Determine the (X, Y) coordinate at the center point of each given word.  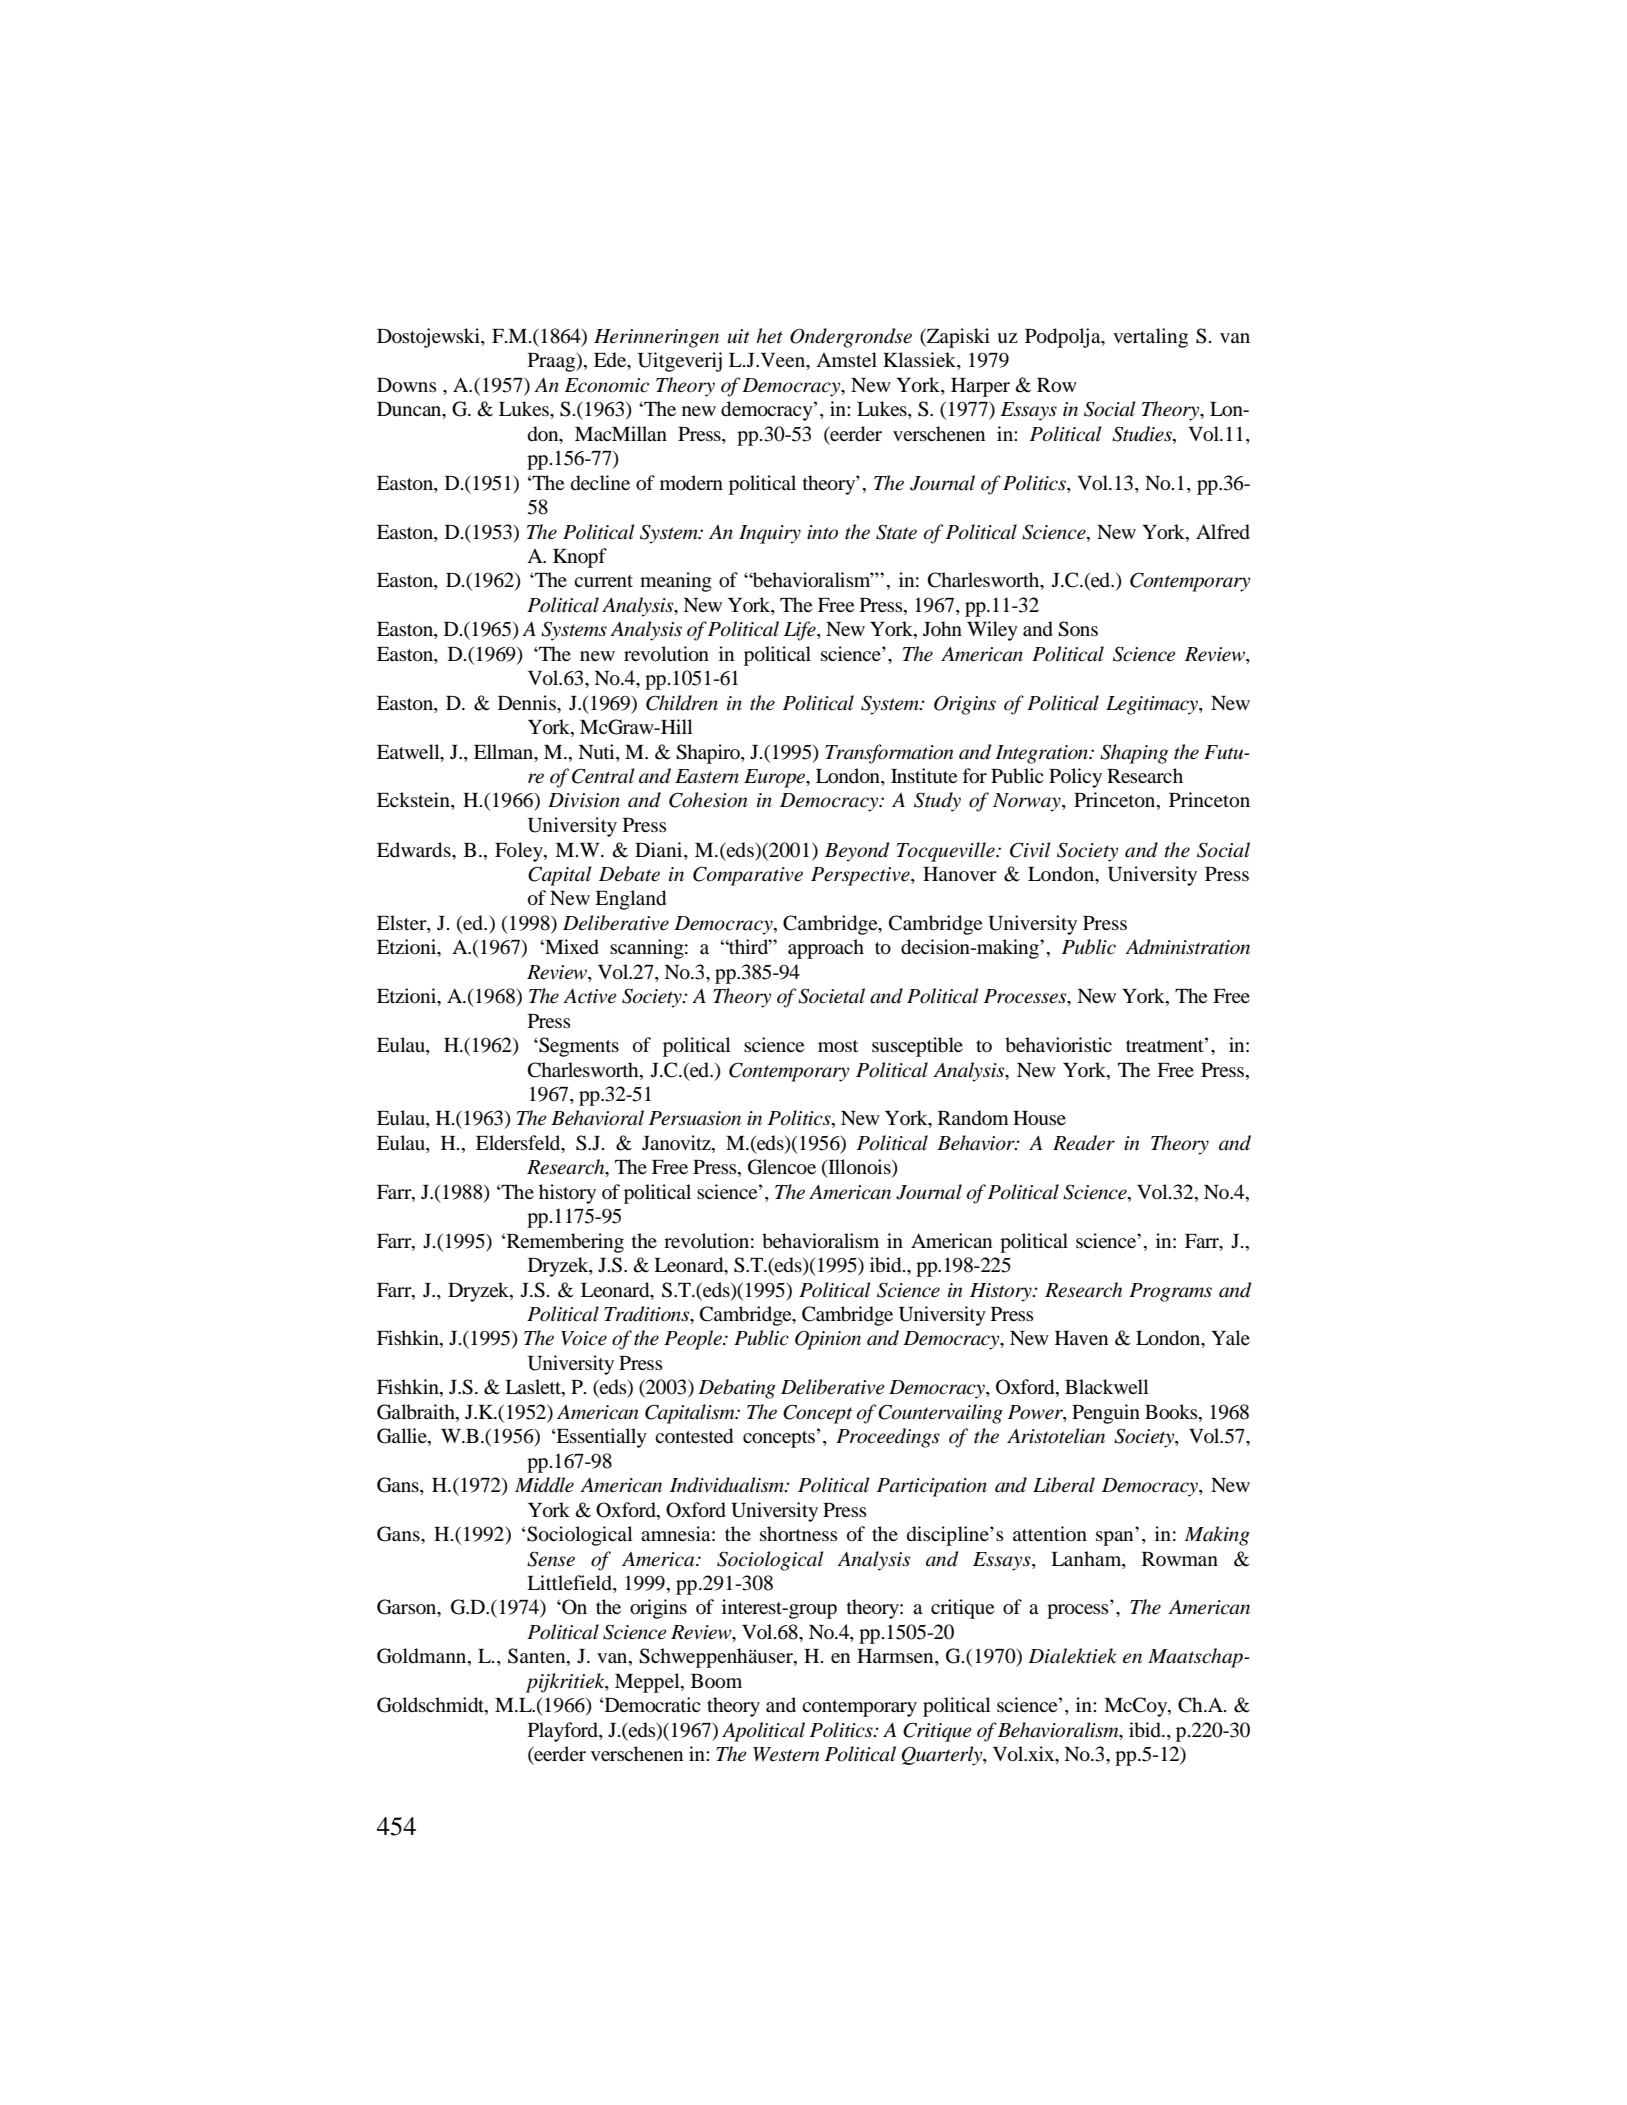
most (838, 1046)
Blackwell (1107, 1386)
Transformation (889, 754)
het (769, 336)
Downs (407, 385)
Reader (1084, 1143)
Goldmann (423, 1657)
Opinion (828, 1340)
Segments (578, 1047)
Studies (1143, 434)
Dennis (528, 702)
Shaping (1134, 754)
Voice (584, 1338)
